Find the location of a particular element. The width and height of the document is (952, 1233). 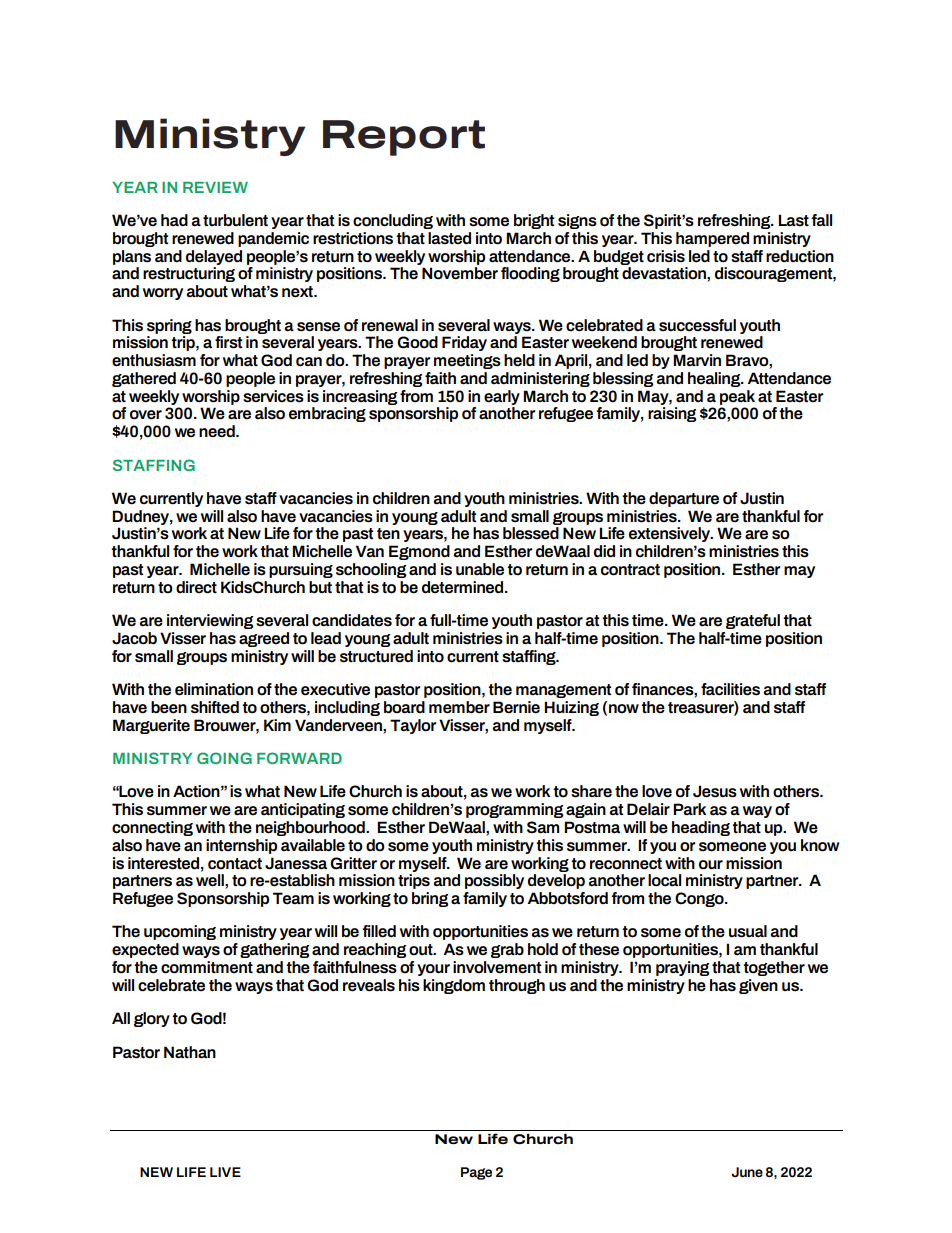

commitment is located at coordinates (207, 967).
